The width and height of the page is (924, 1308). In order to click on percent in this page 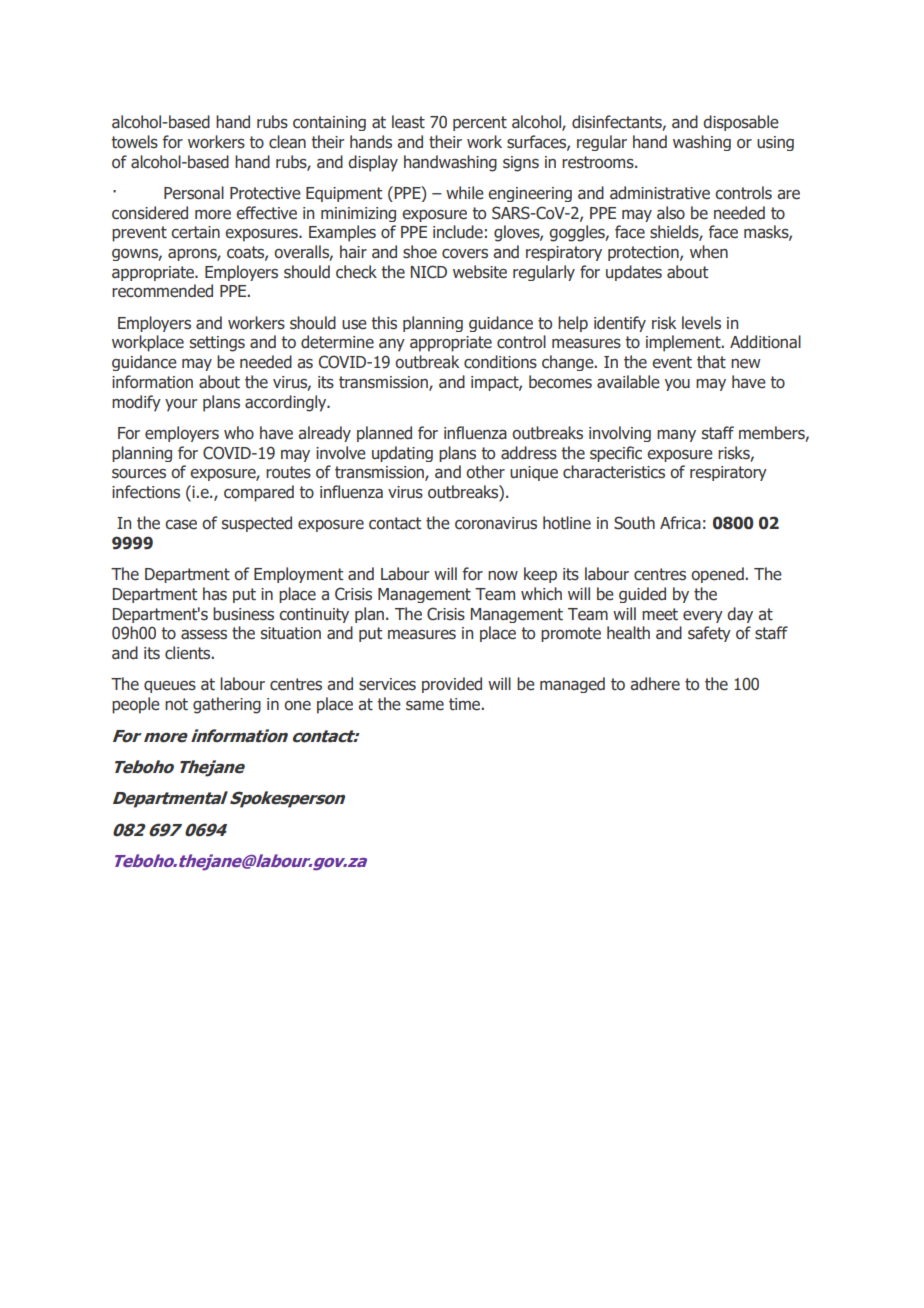, I will do `click(480, 123)`.
